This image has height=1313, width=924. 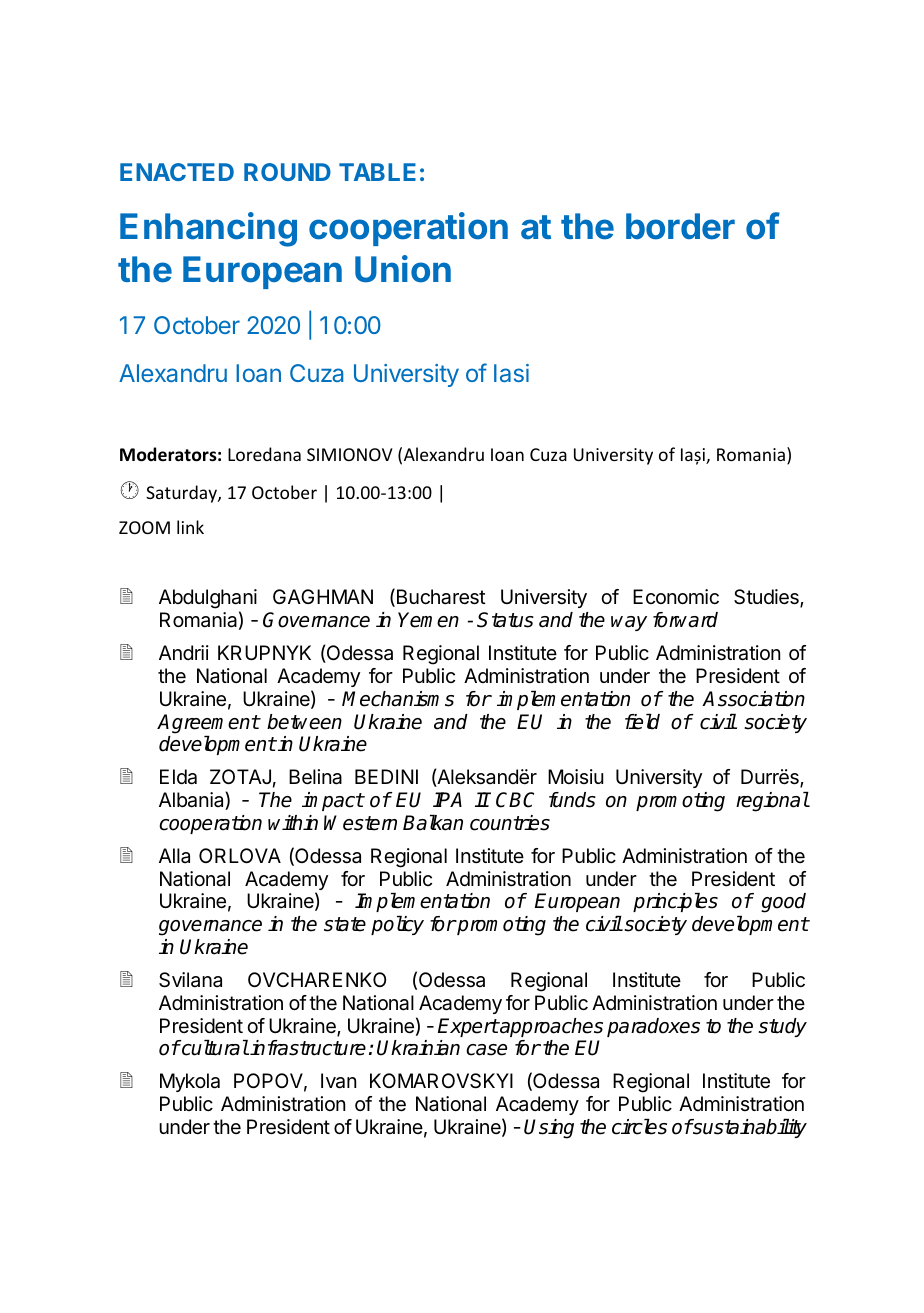 I want to click on Alla, so click(x=174, y=856).
